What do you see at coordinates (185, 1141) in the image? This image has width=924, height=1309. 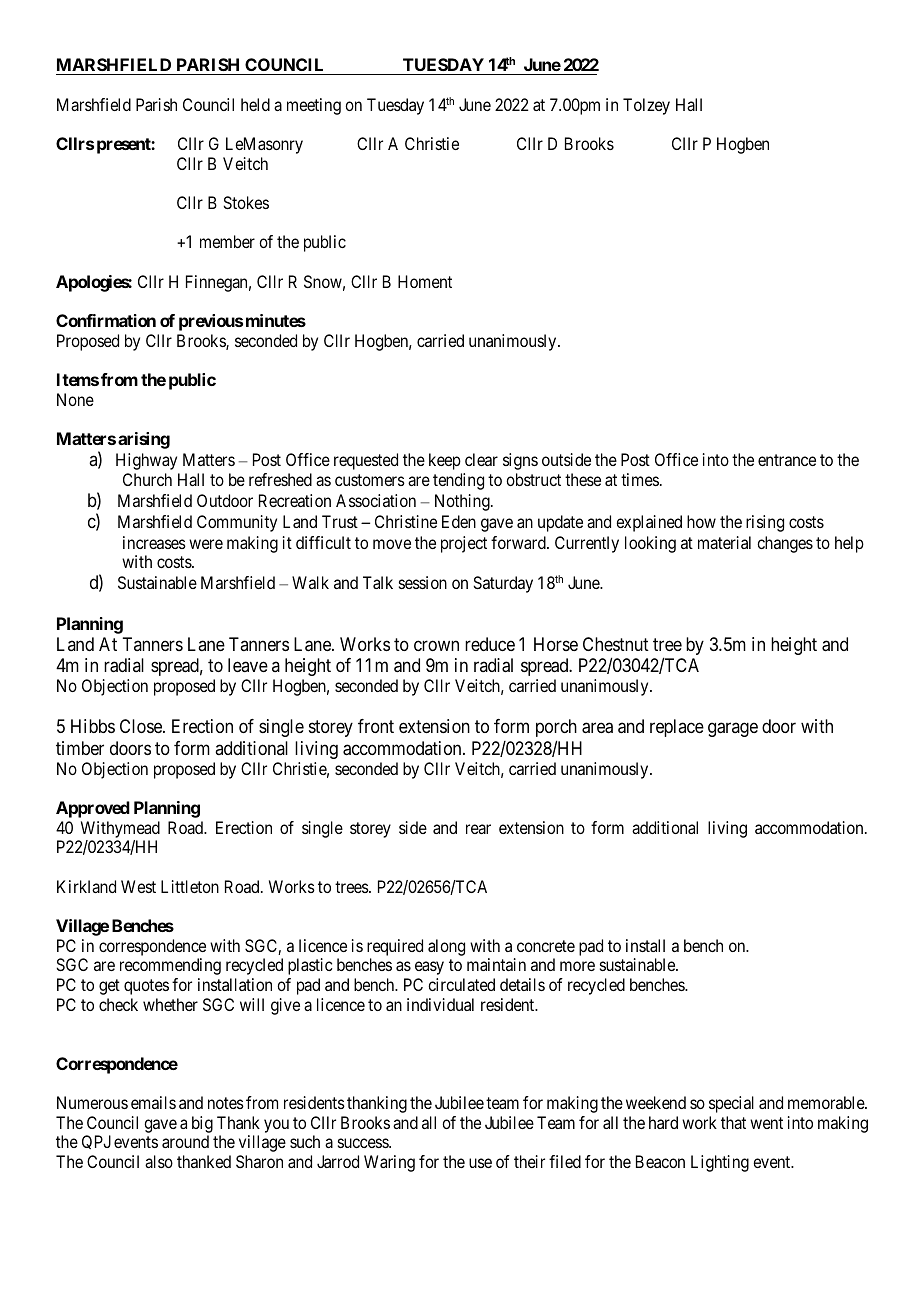 I see `around` at bounding box center [185, 1141].
